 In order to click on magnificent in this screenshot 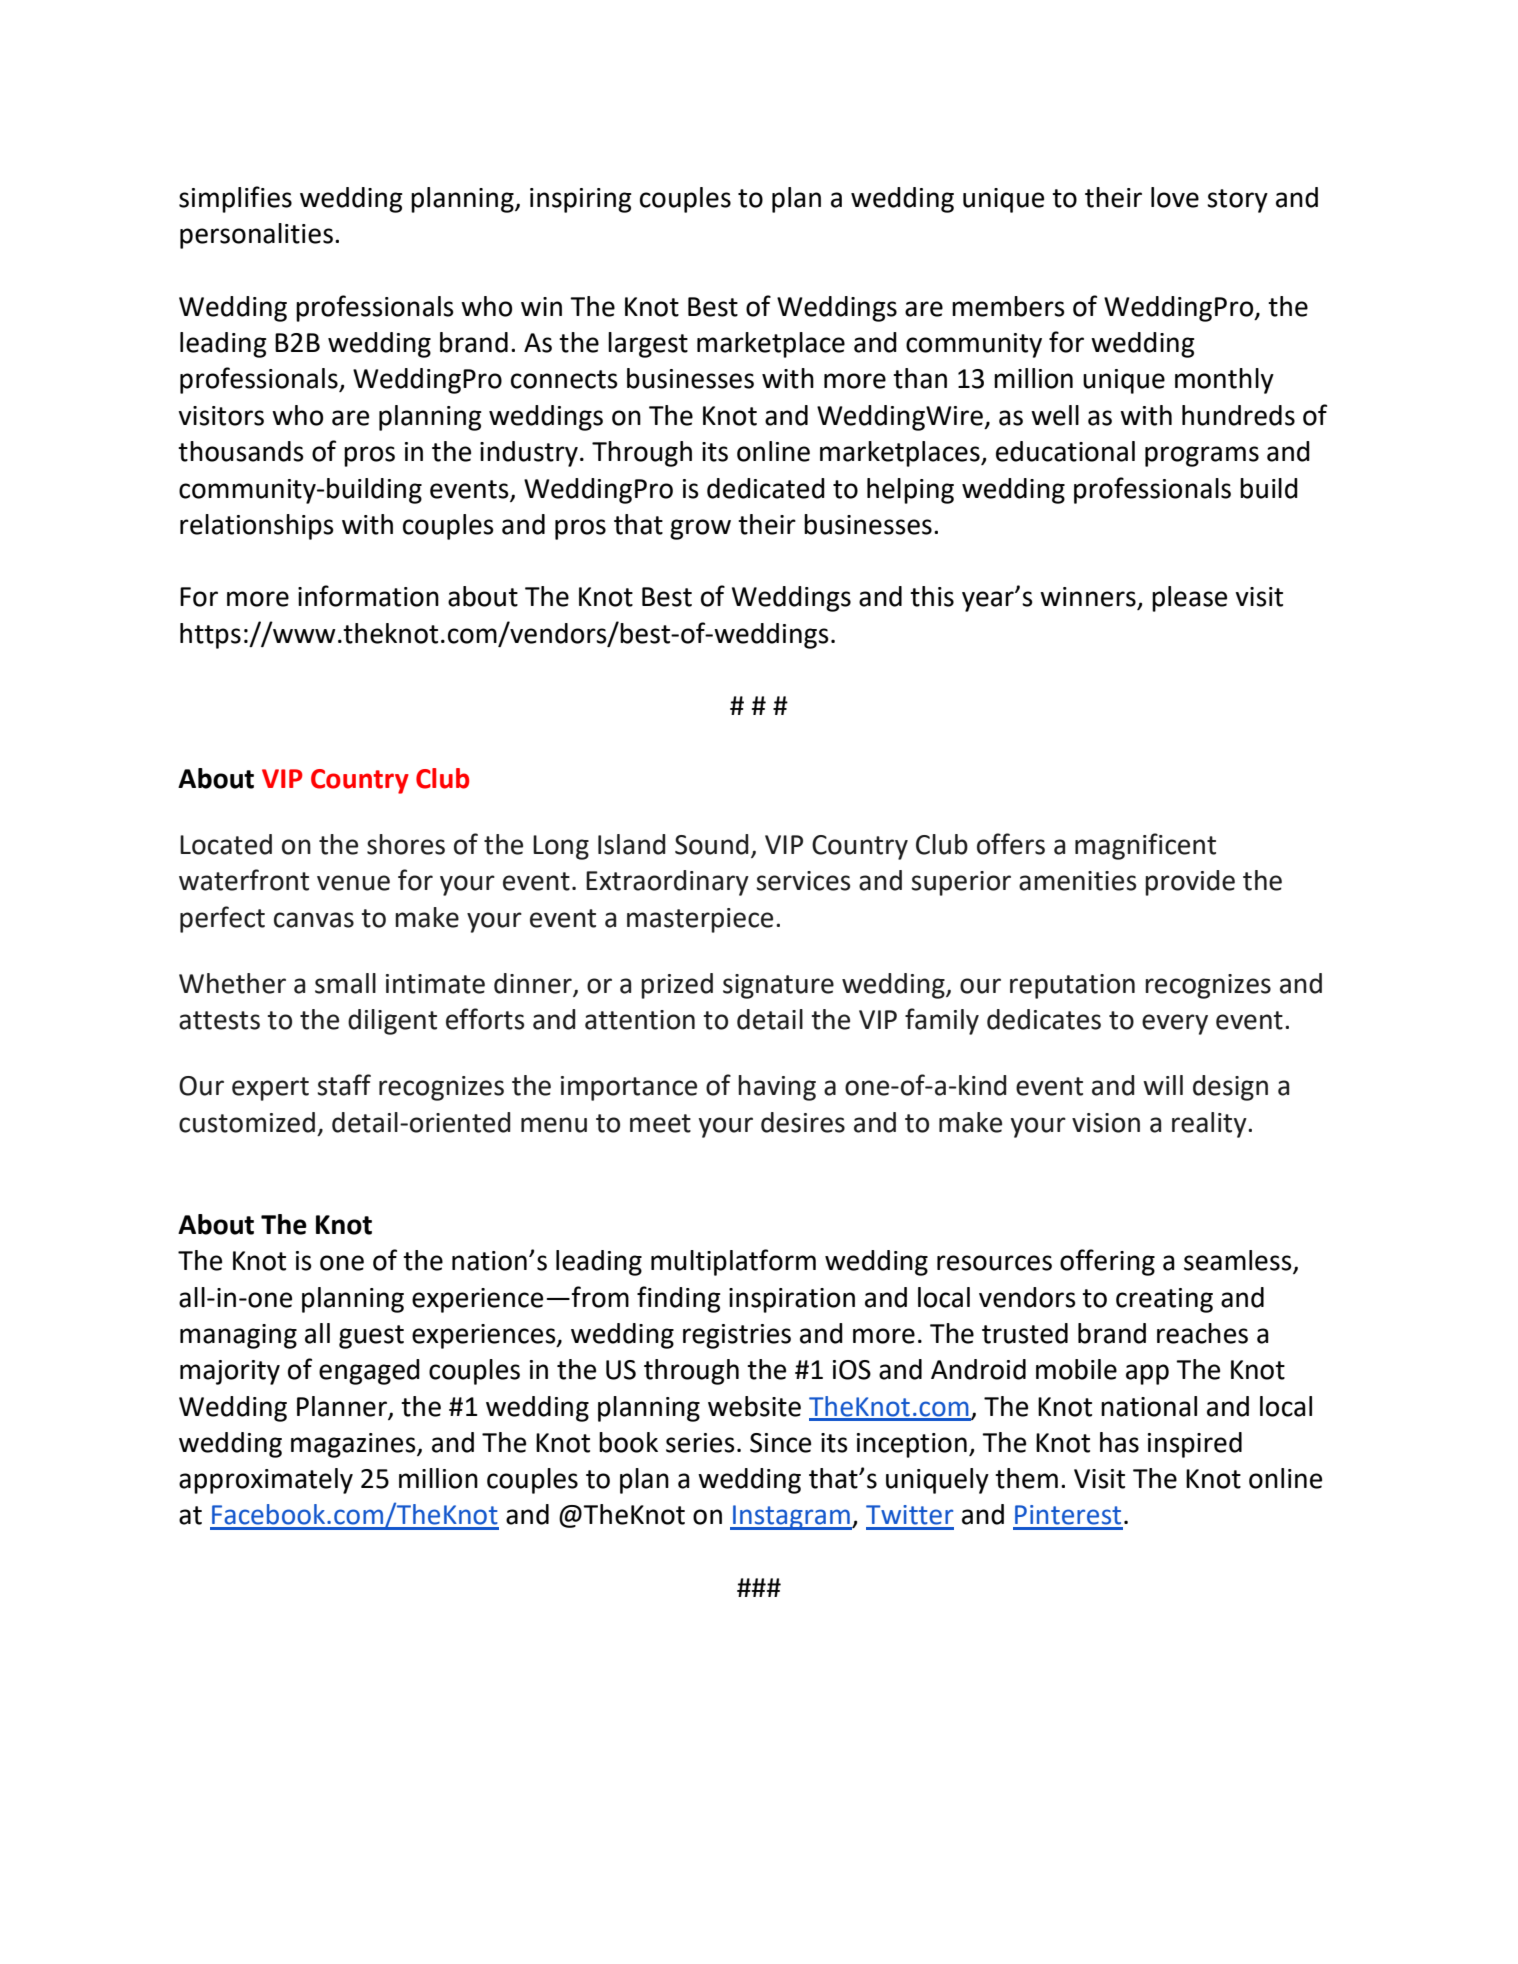, I will do `click(1145, 846)`.
